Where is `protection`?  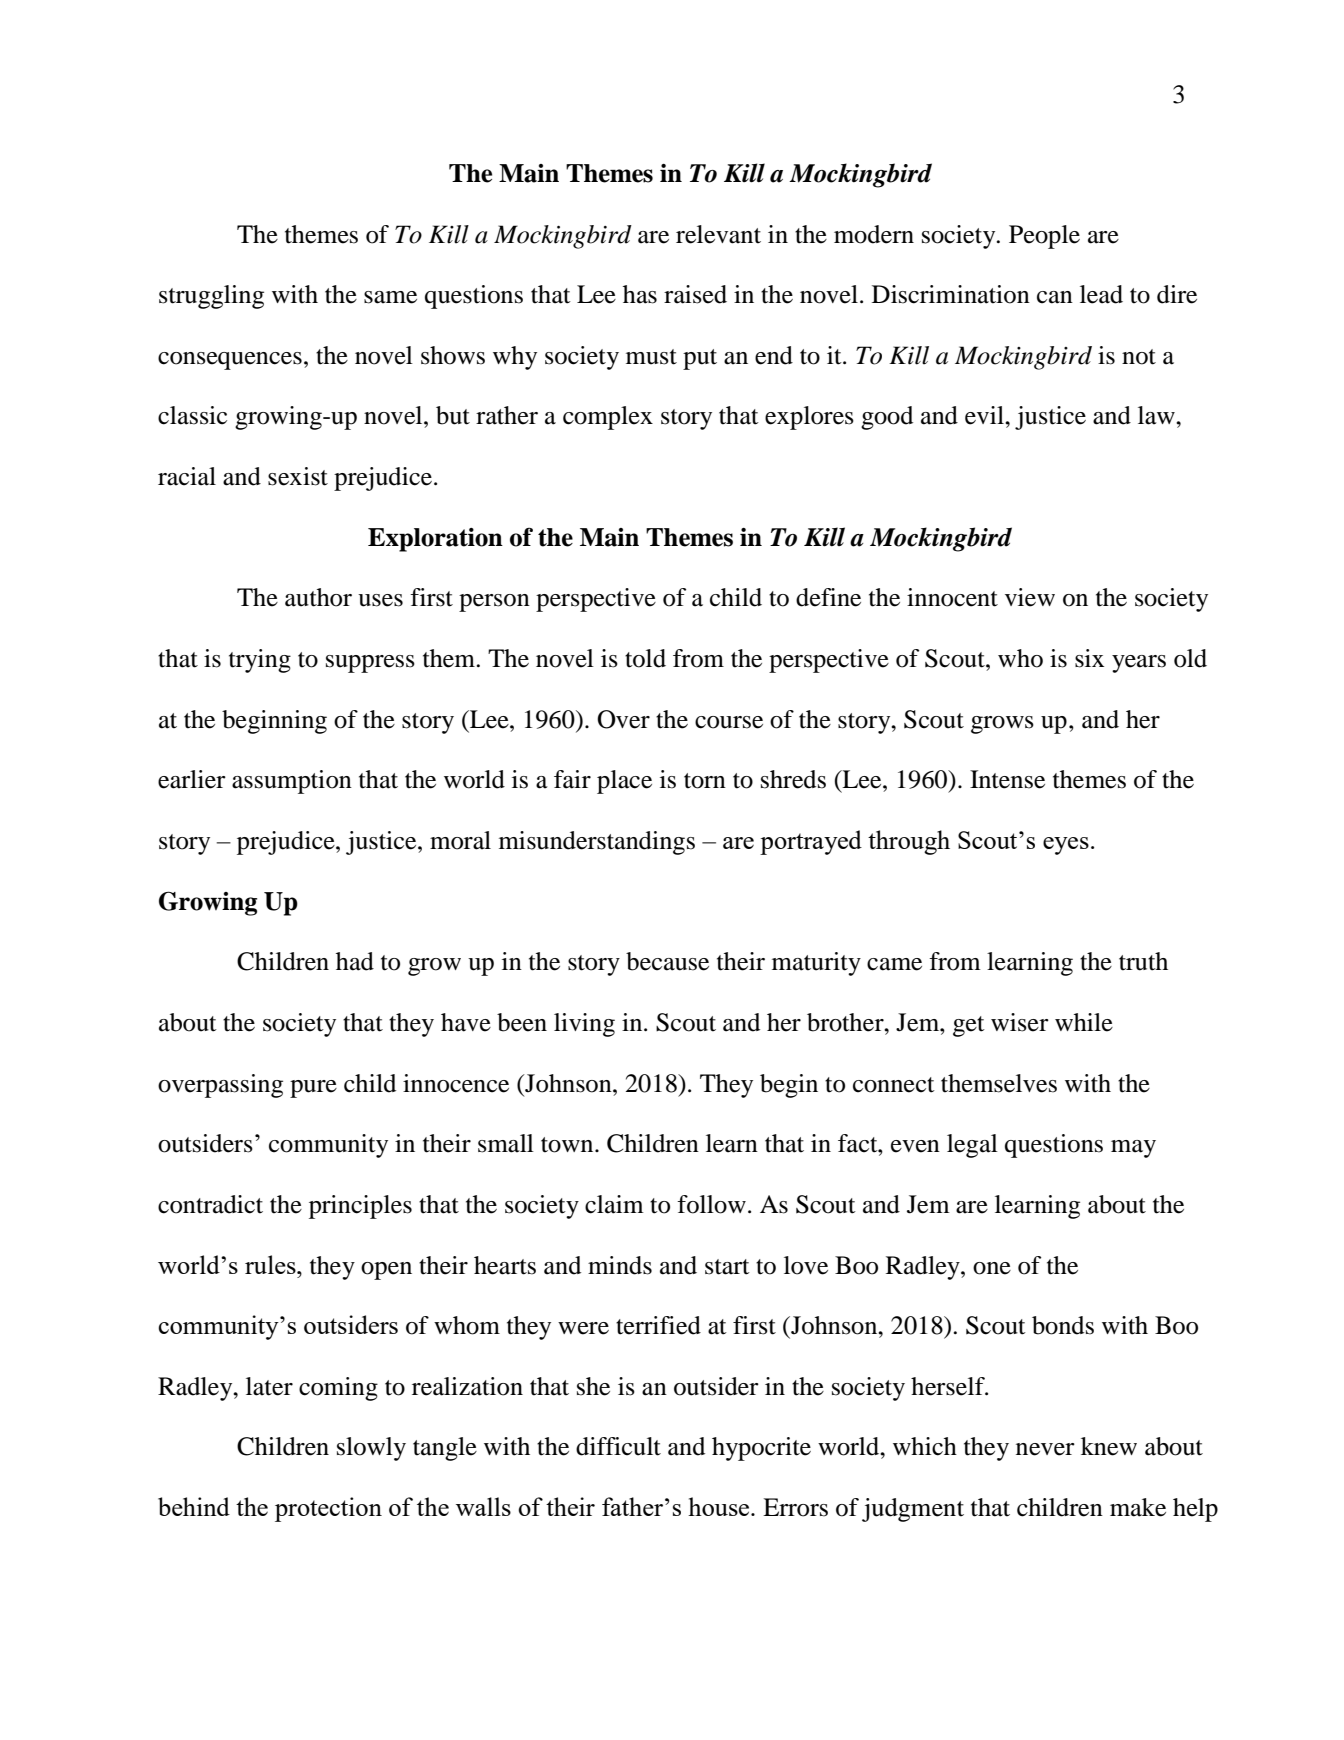 protection is located at coordinates (328, 1509).
